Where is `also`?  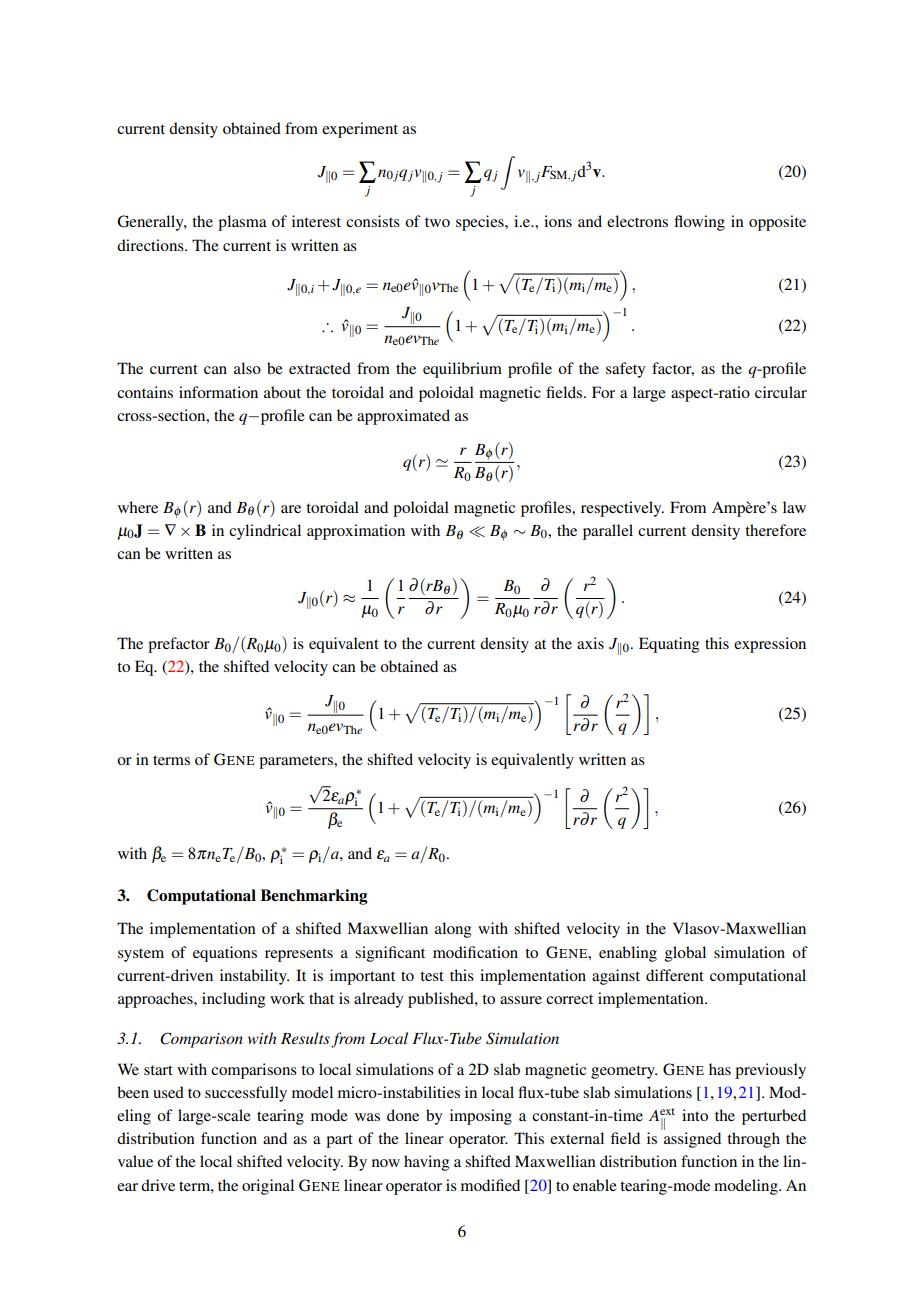
also is located at coordinates (247, 368).
